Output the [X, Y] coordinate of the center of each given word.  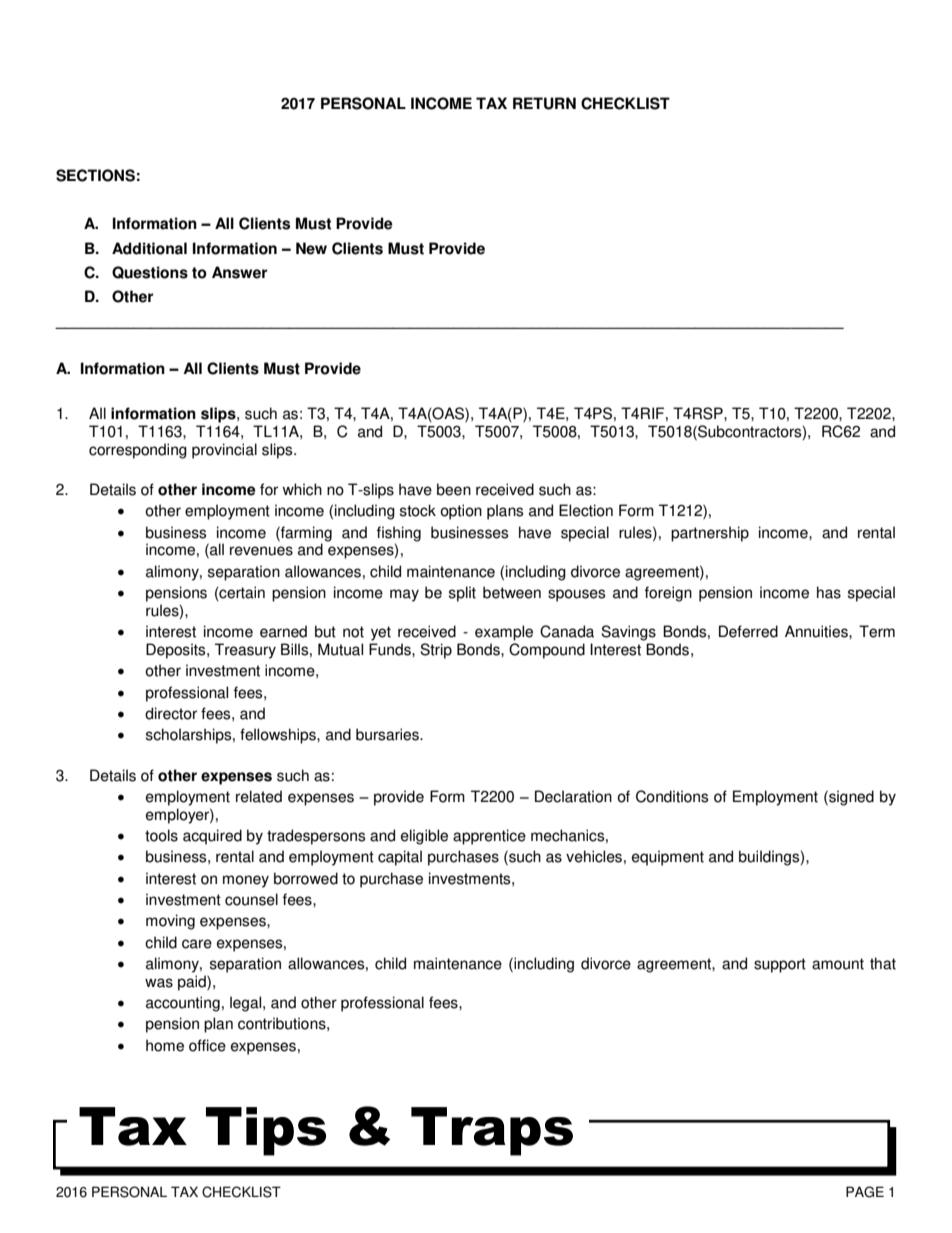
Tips [266, 1131]
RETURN [544, 103]
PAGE [865, 1192]
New [311, 248]
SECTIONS [95, 175]
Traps [492, 1131]
